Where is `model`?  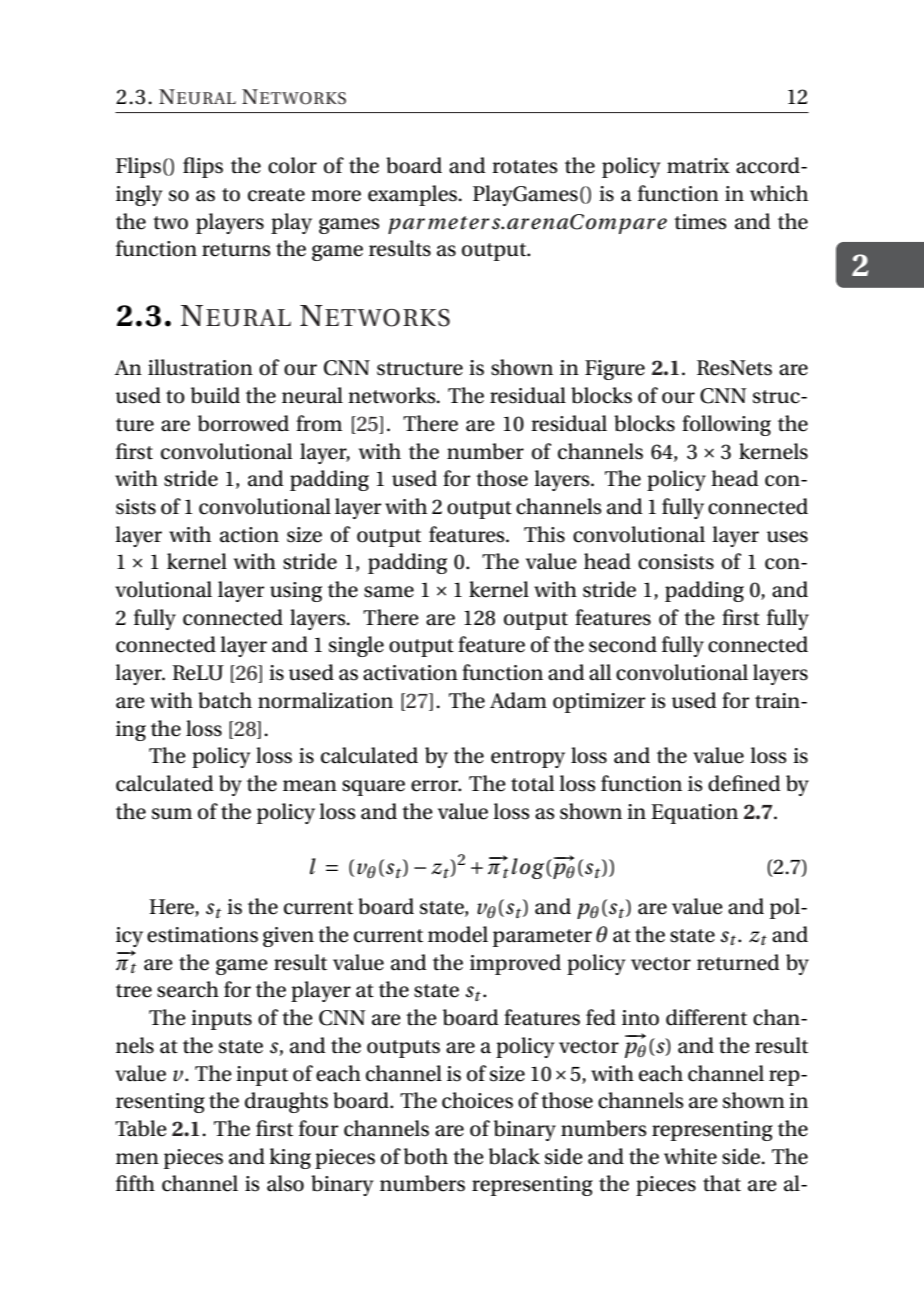
model is located at coordinates (458, 934).
